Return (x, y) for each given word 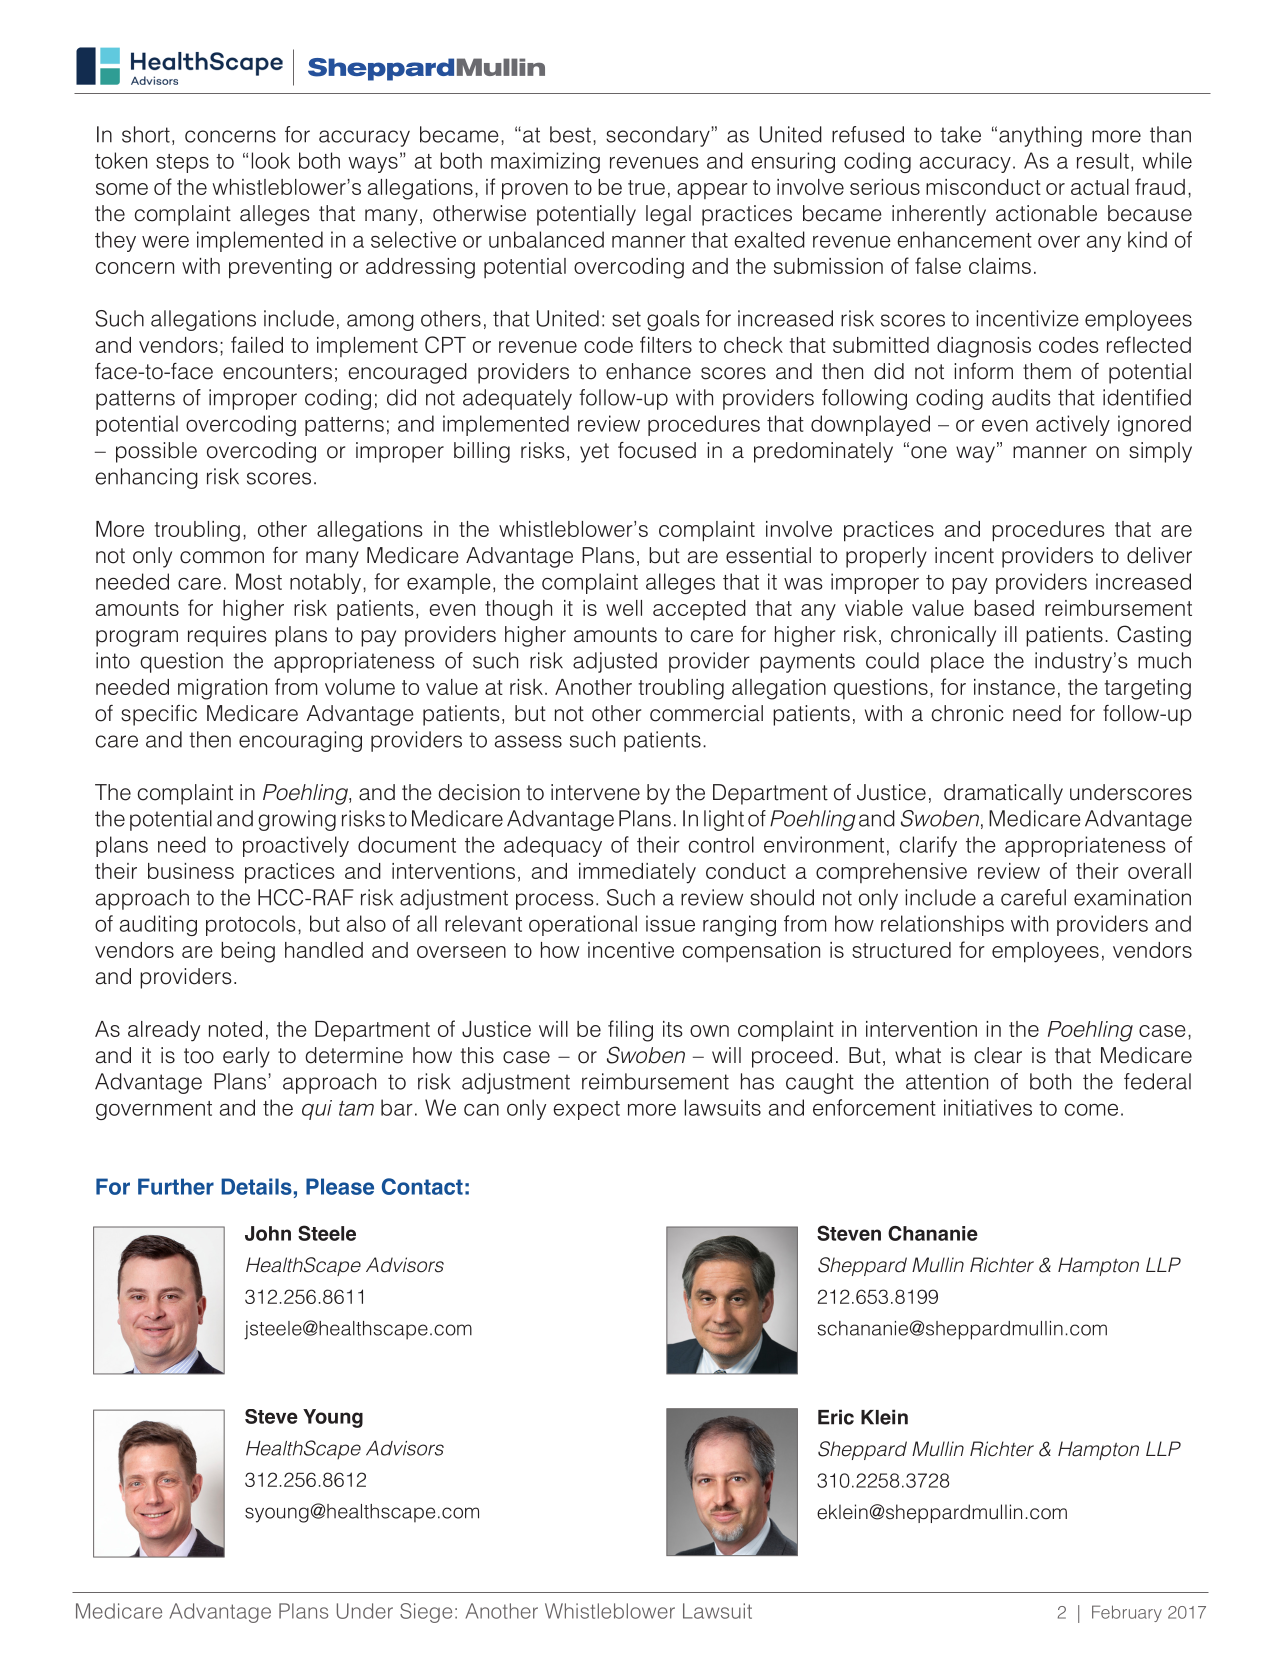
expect (586, 1110)
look (271, 160)
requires (227, 636)
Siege (426, 1613)
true (646, 187)
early (246, 1057)
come (1091, 1110)
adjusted (615, 662)
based (1004, 608)
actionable (1046, 213)
